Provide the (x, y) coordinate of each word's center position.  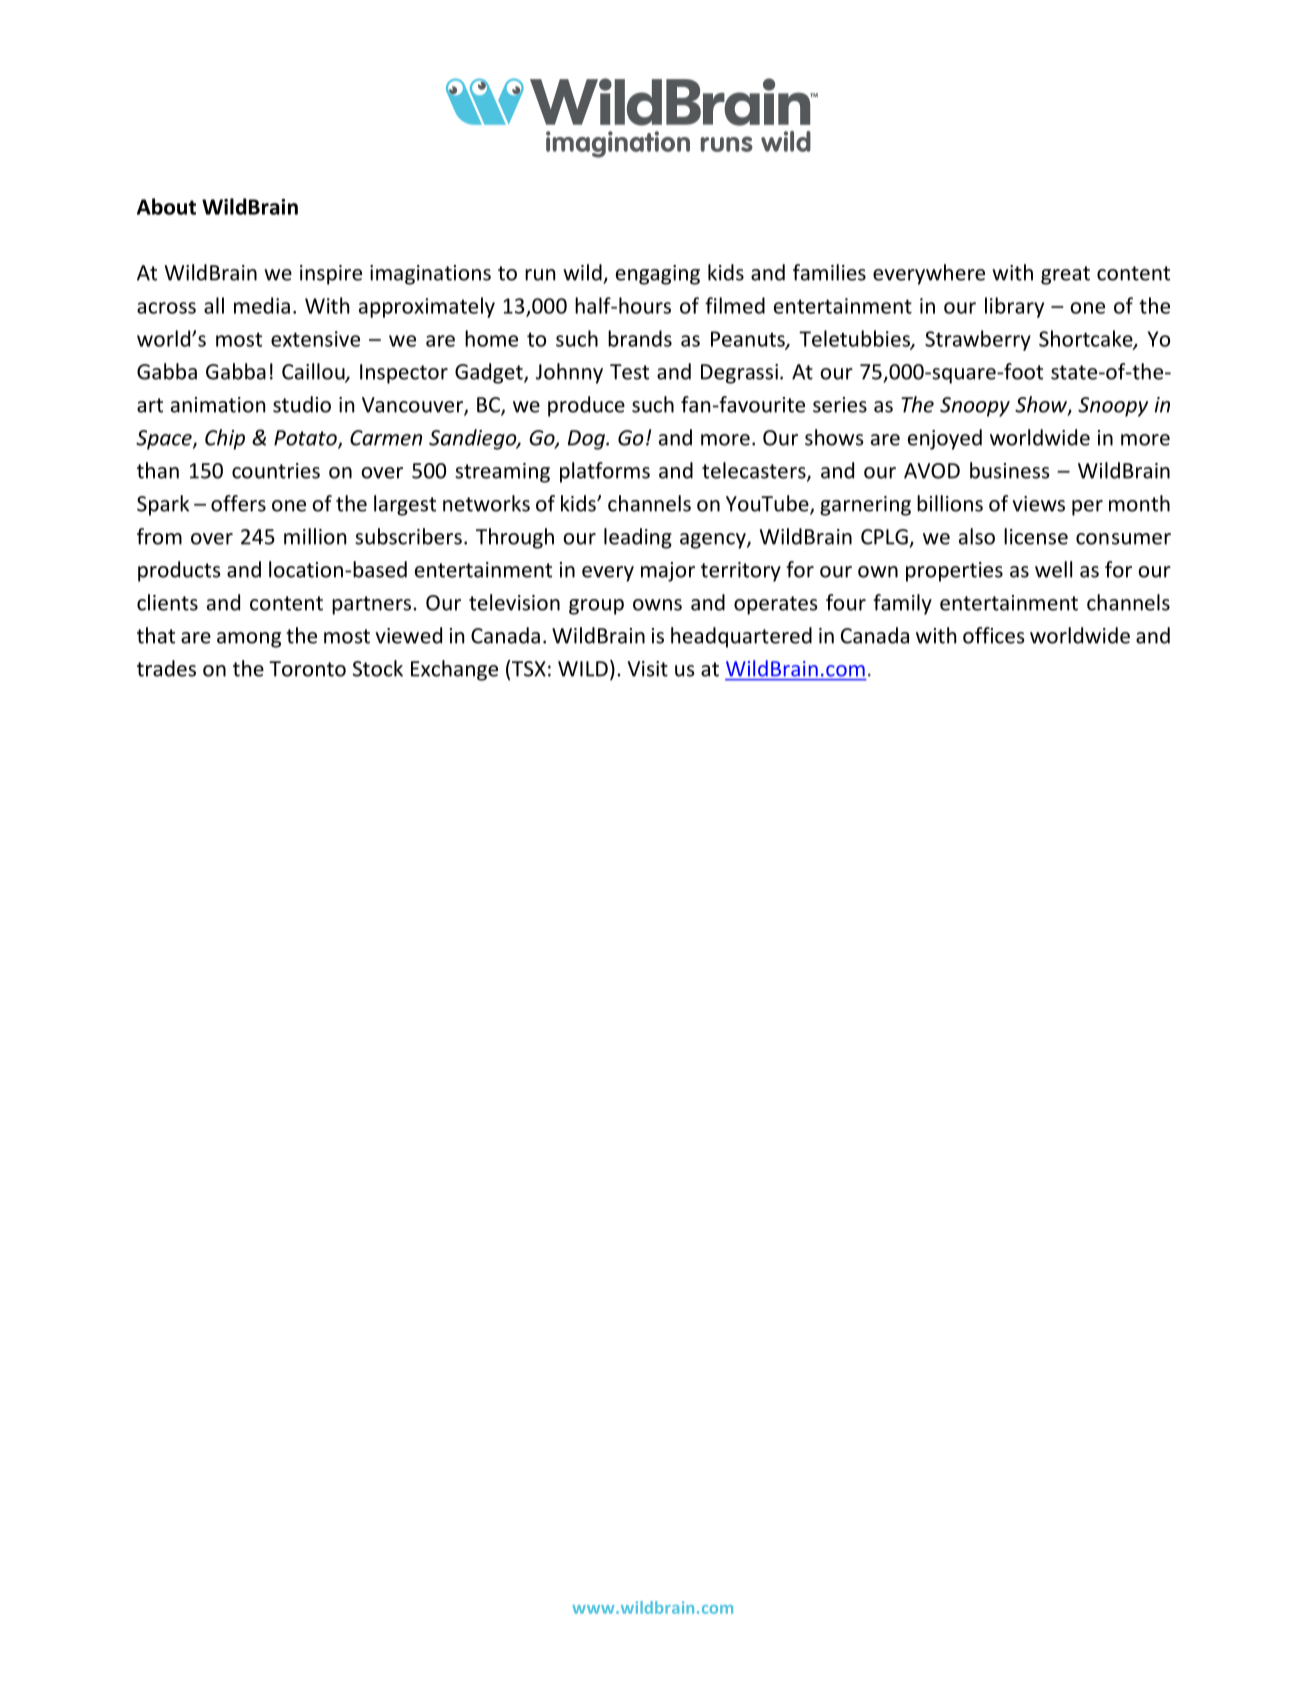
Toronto (307, 669)
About (166, 206)
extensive (315, 339)
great (1065, 275)
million (315, 536)
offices (994, 635)
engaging (658, 275)
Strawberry (978, 340)
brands (640, 338)
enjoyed (945, 439)
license (1036, 536)
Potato (306, 439)
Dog (587, 440)
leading (638, 538)
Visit (647, 669)
